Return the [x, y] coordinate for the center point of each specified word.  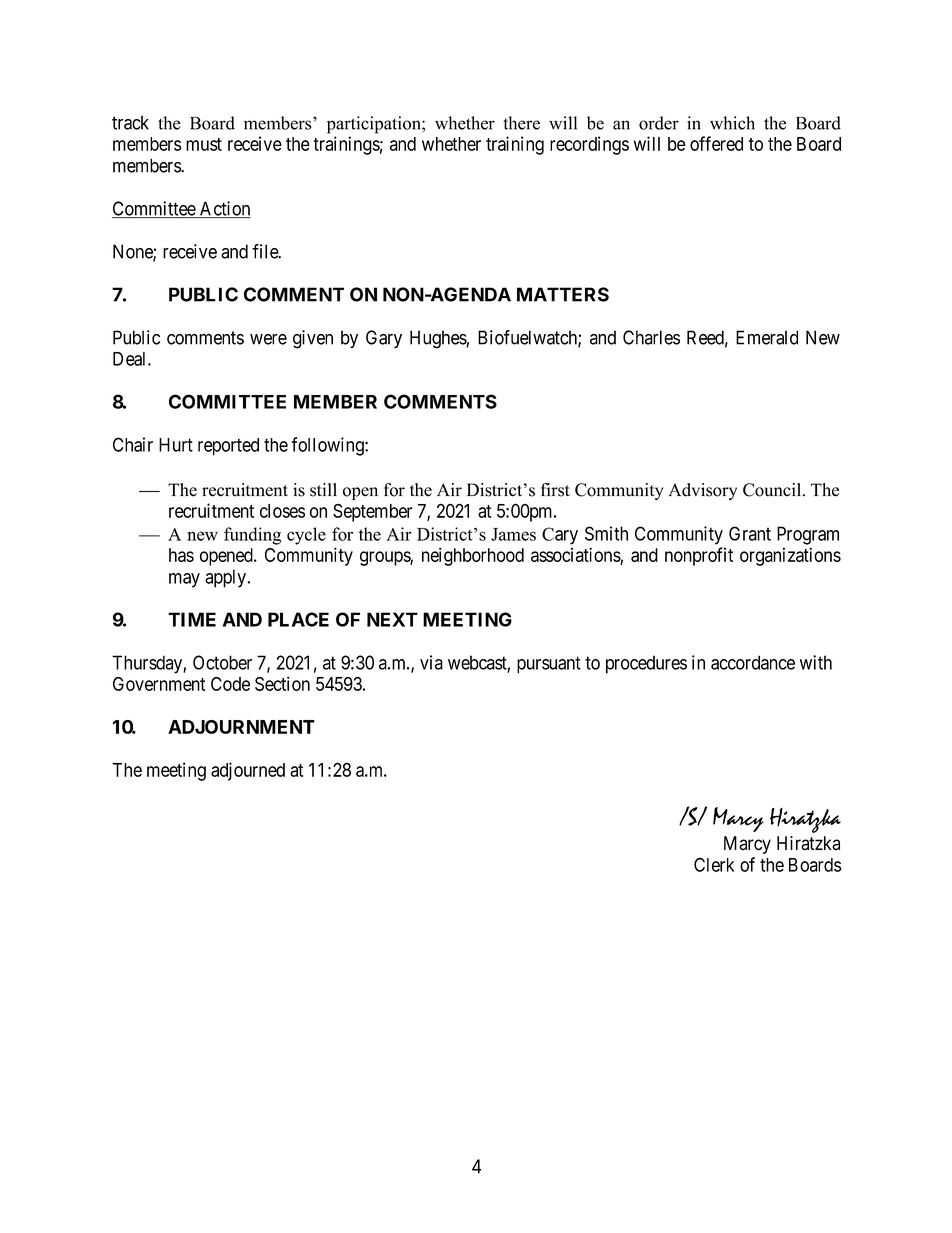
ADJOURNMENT [241, 727]
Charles [651, 337]
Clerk [714, 864]
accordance [753, 662]
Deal [131, 359]
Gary [384, 339]
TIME [192, 619]
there [521, 123]
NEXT [392, 619]
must [204, 144]
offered [716, 143]
